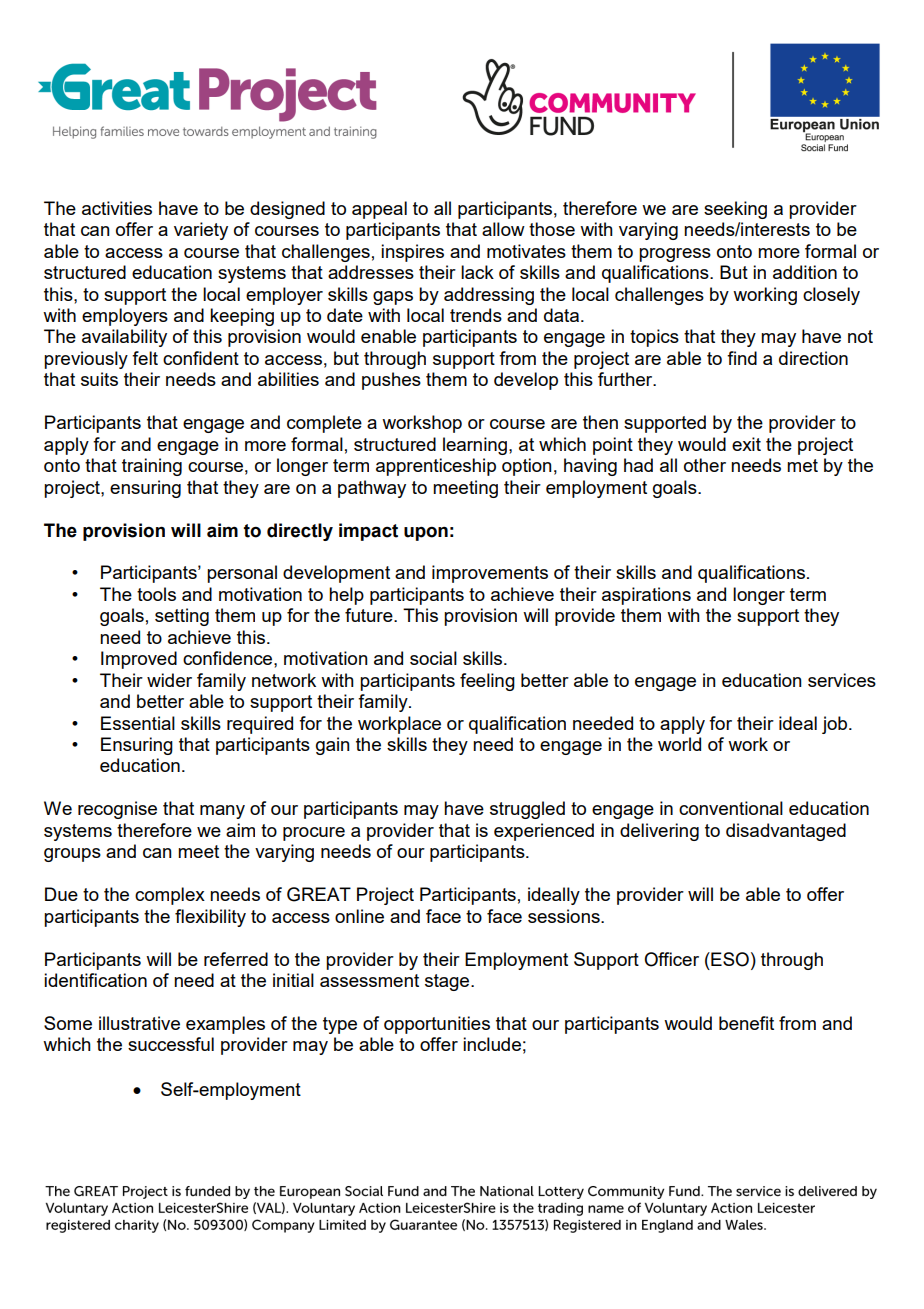 The width and height of the screenshot is (924, 1309). Describe the element at coordinates (503, 229) in the screenshot. I see `allow` at that location.
